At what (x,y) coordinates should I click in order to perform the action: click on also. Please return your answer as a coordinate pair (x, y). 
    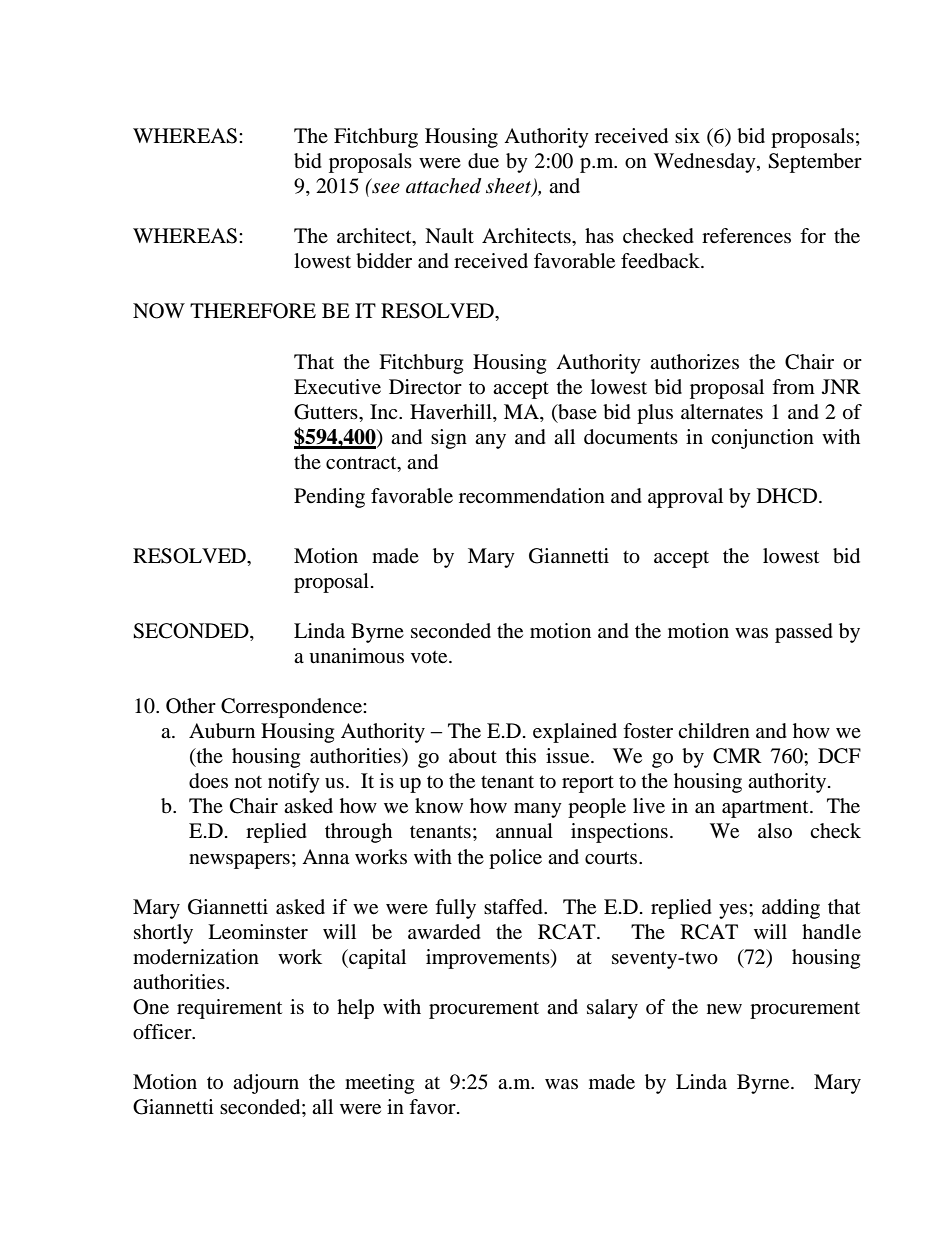
    Looking at the image, I should click on (775, 830).
